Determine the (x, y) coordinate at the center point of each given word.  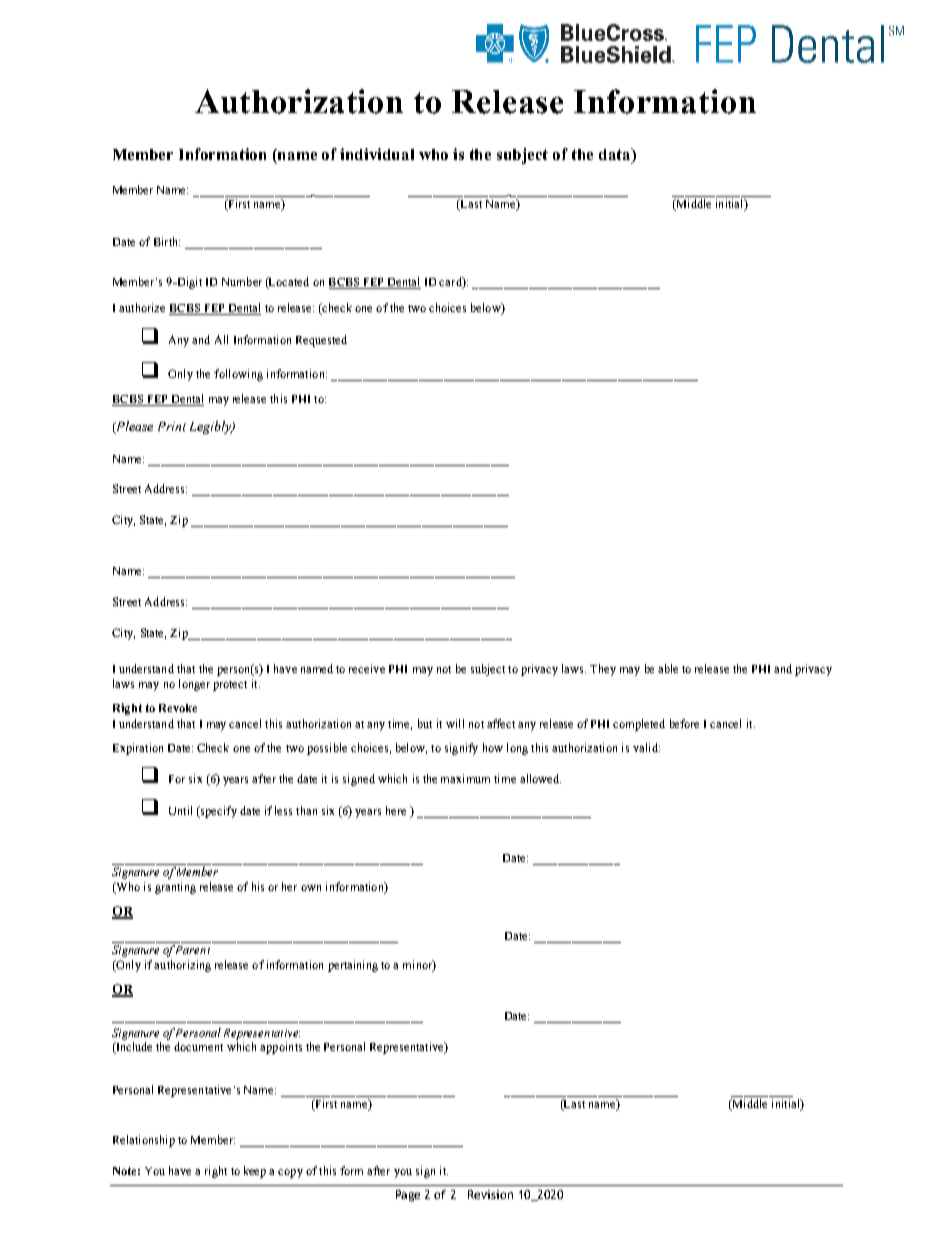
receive (367, 668)
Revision (490, 1194)
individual (377, 154)
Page (408, 1196)
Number (242, 281)
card (451, 283)
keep (255, 1172)
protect (230, 686)
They (603, 670)
